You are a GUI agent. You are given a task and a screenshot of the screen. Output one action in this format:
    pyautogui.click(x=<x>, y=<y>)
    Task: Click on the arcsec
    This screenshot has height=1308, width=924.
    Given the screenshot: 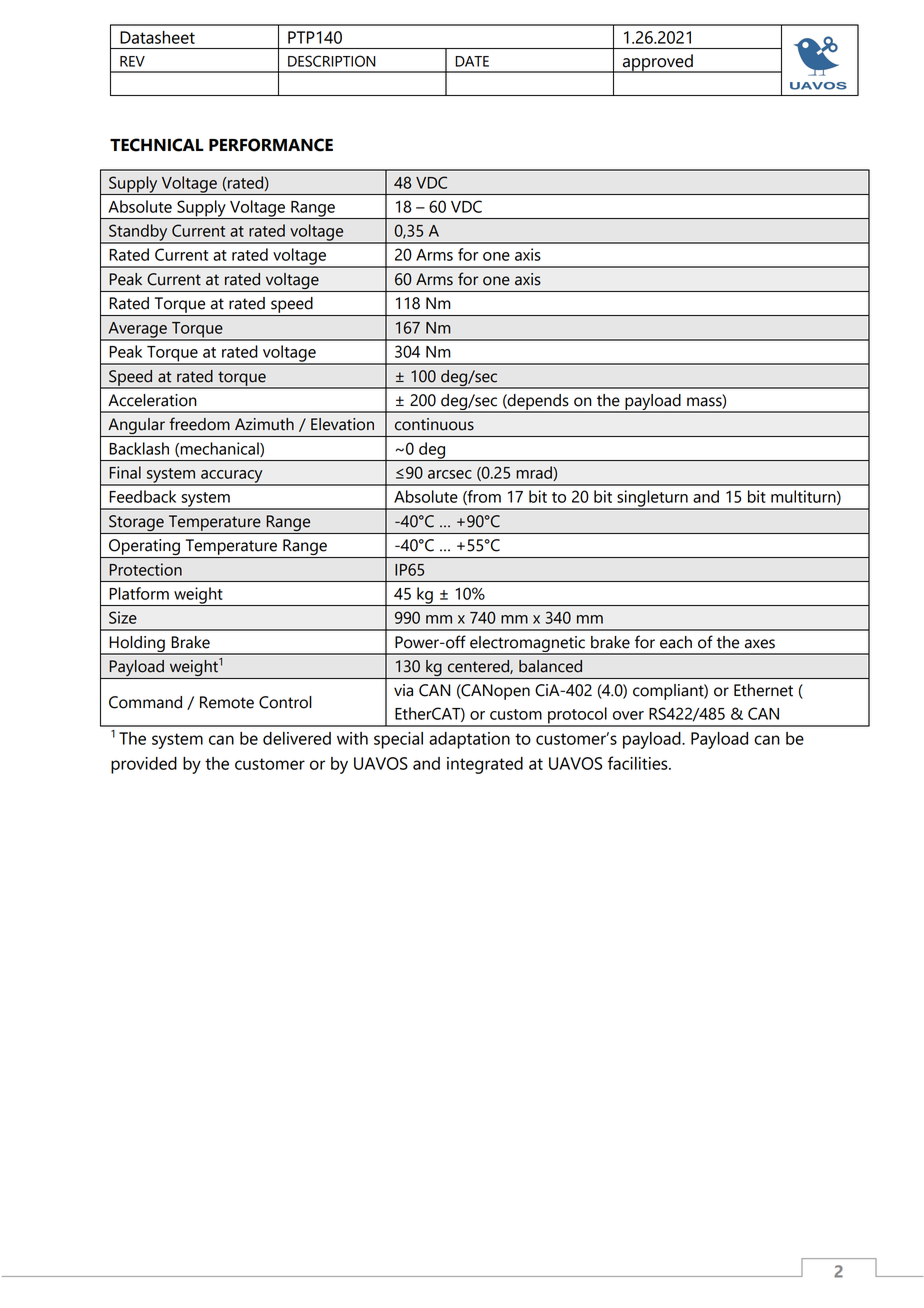 What is the action you would take?
    pyautogui.click(x=450, y=474)
